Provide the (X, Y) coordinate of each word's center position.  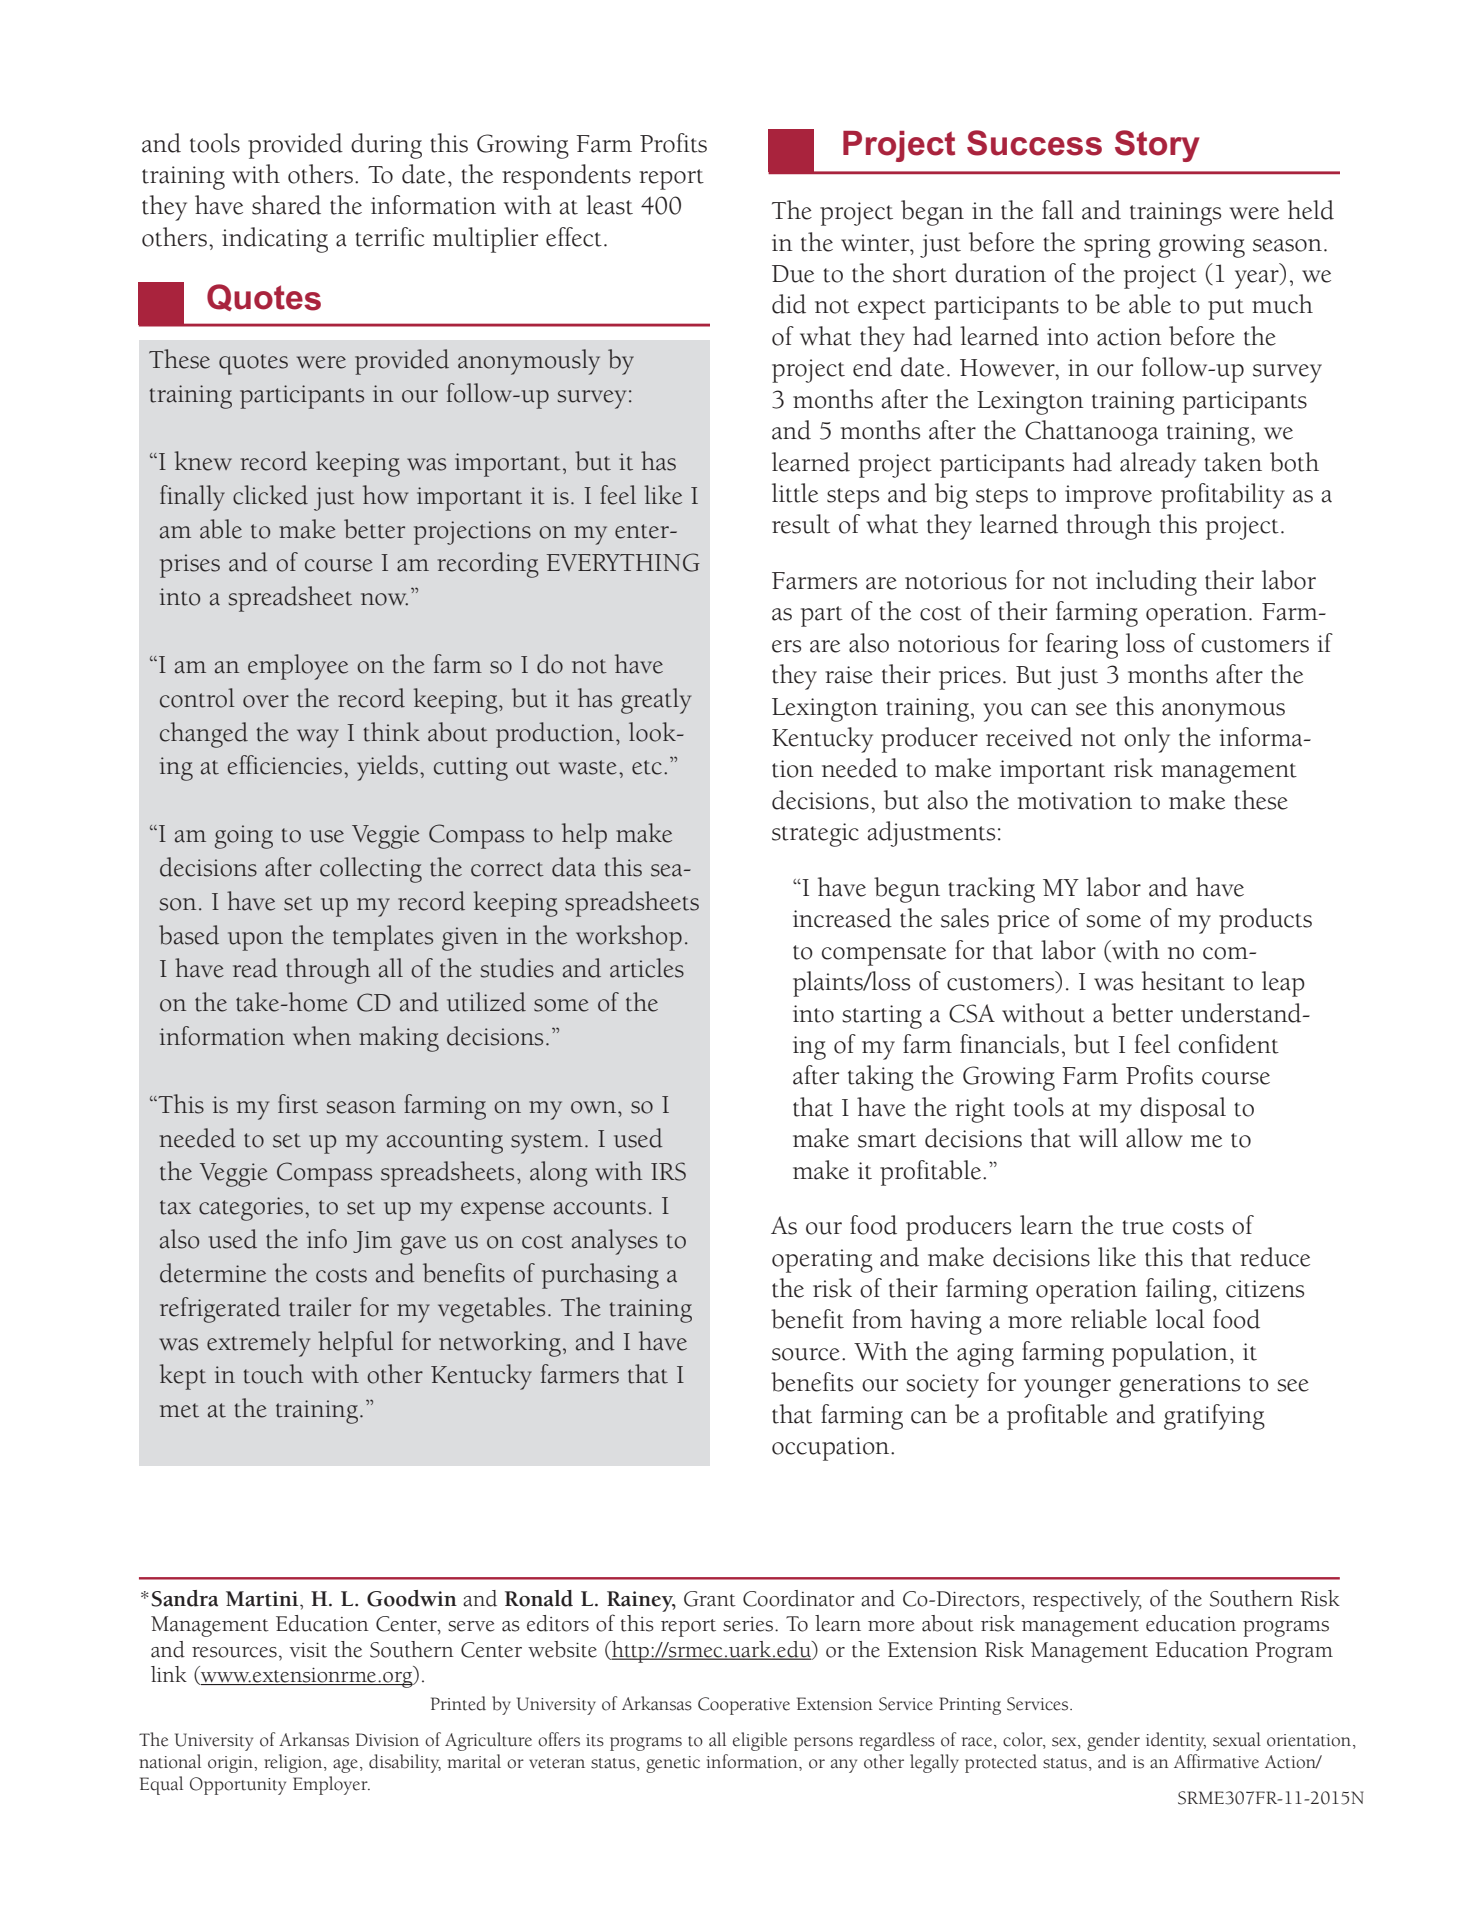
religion (294, 1763)
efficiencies (285, 765)
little (795, 493)
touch (273, 1374)
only (1147, 740)
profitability (1223, 496)
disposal (1183, 1110)
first (298, 1104)
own (593, 1107)
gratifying (1214, 1417)
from (877, 1319)
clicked (270, 495)
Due (793, 274)
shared (286, 205)
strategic (815, 835)
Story (1157, 146)
